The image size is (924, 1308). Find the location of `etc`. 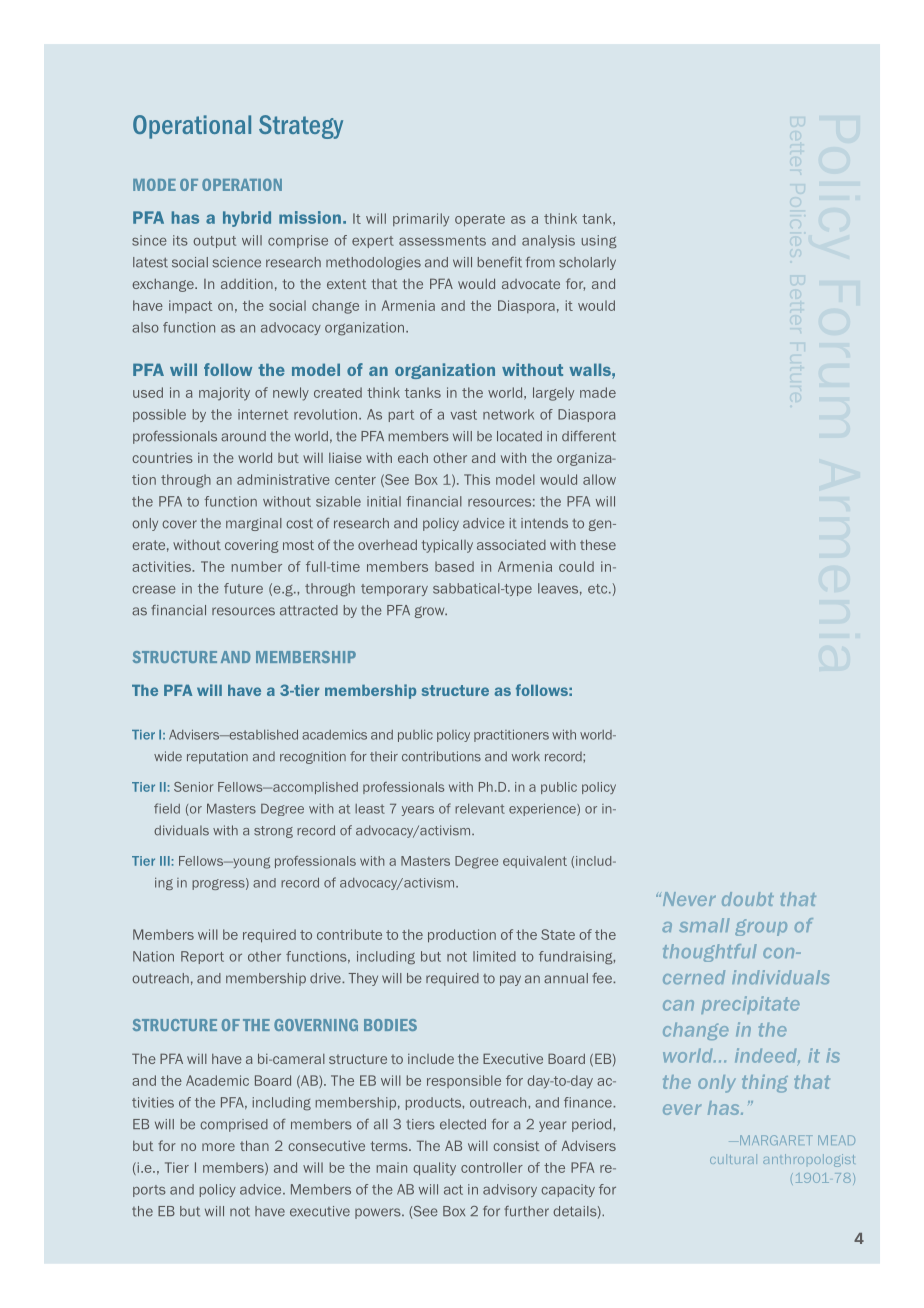

etc is located at coordinates (599, 589).
